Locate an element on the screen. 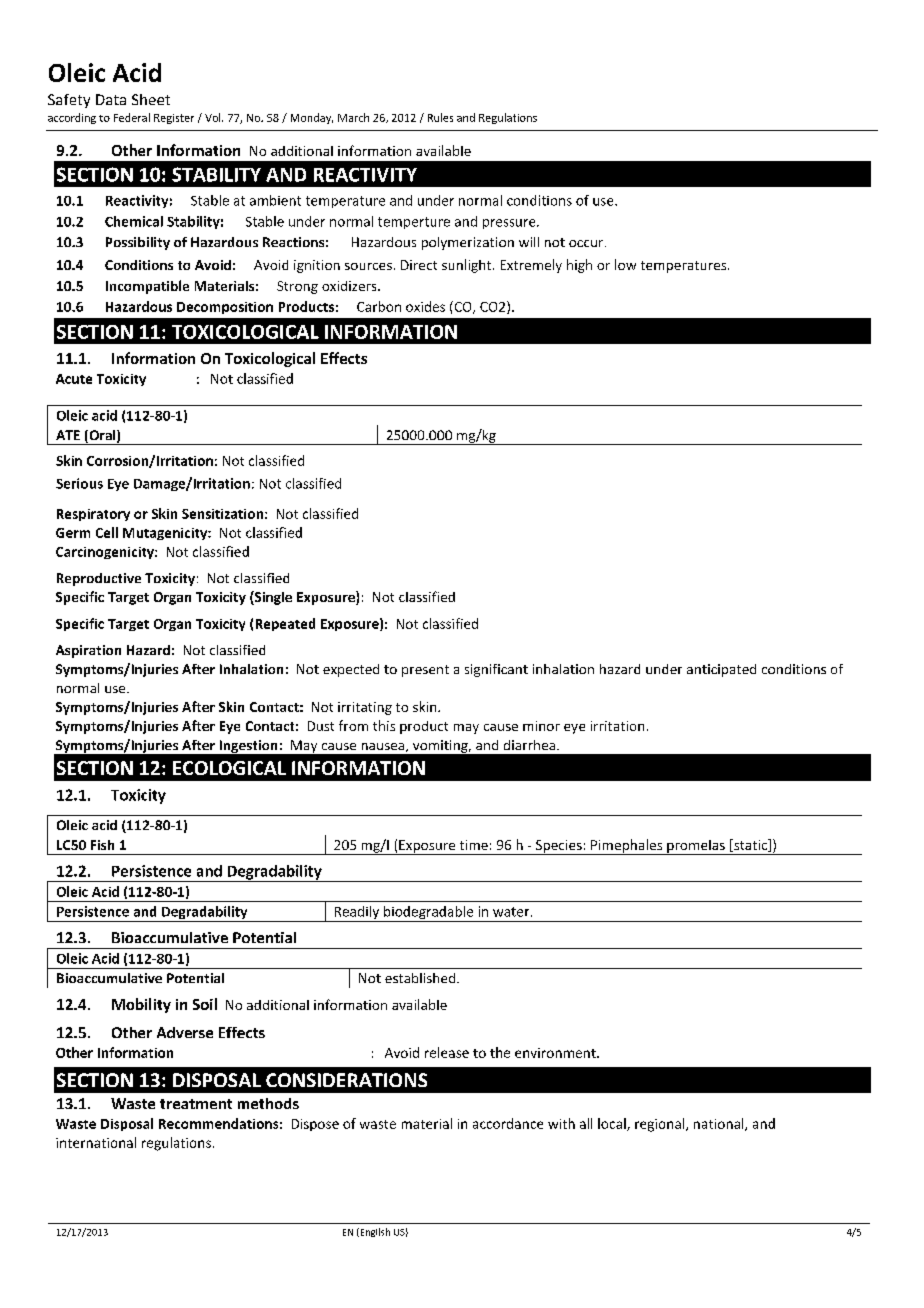  Respiratory is located at coordinates (93, 515).
